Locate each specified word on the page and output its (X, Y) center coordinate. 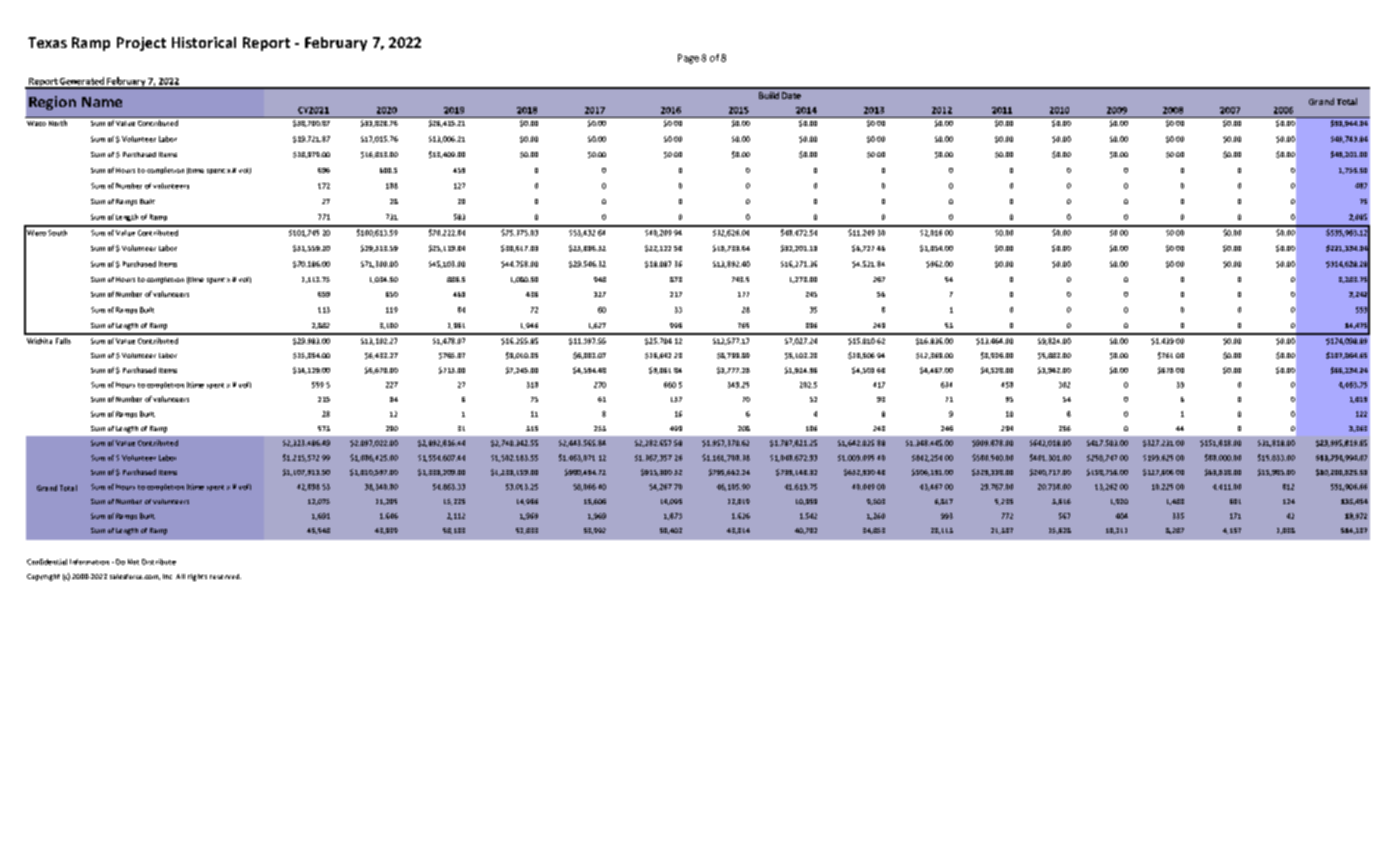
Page (688, 59)
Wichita (39, 341)
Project (141, 44)
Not (133, 562)
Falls (63, 341)
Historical (204, 42)
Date (791, 95)
